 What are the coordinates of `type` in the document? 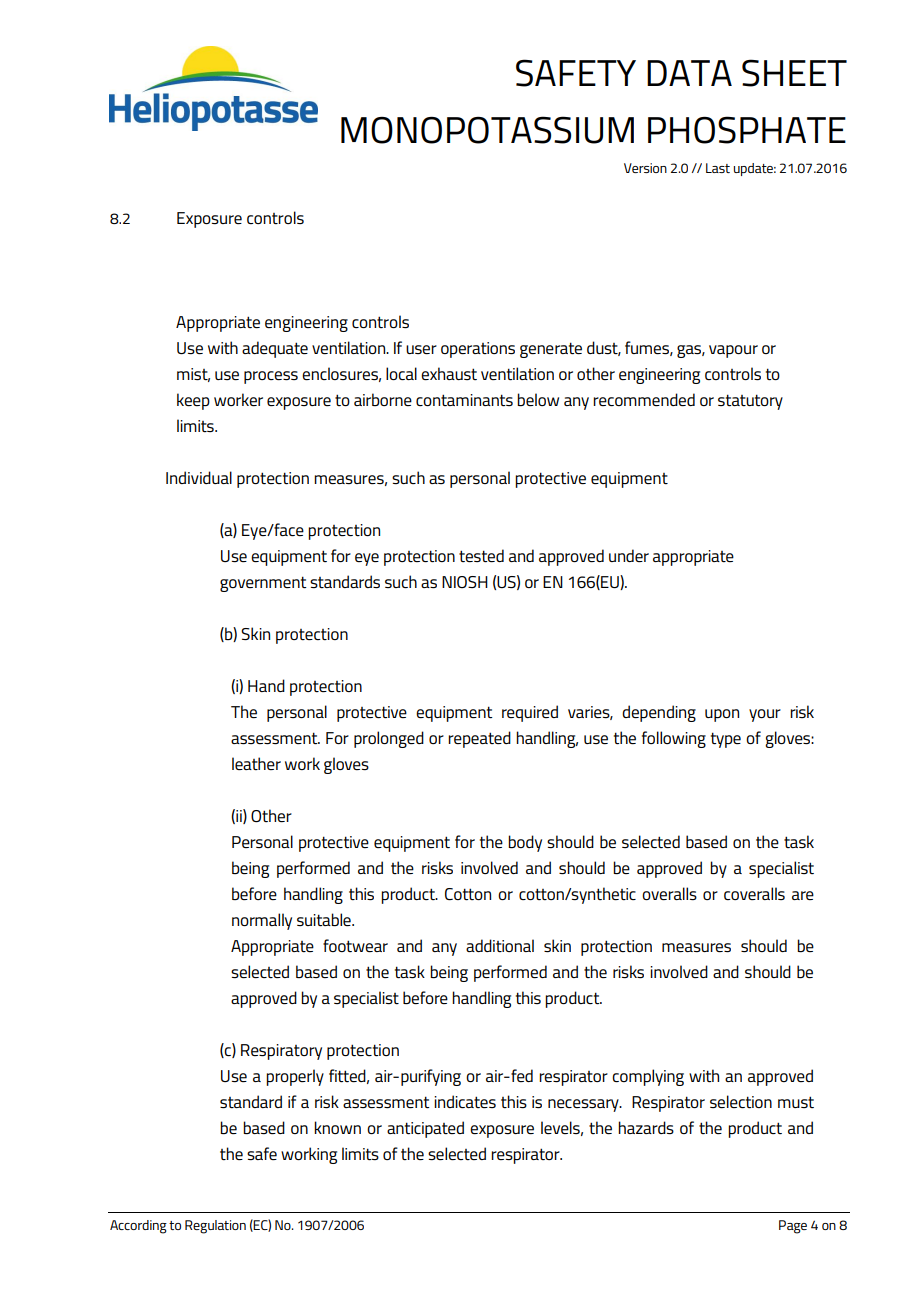 It's located at (726, 740).
